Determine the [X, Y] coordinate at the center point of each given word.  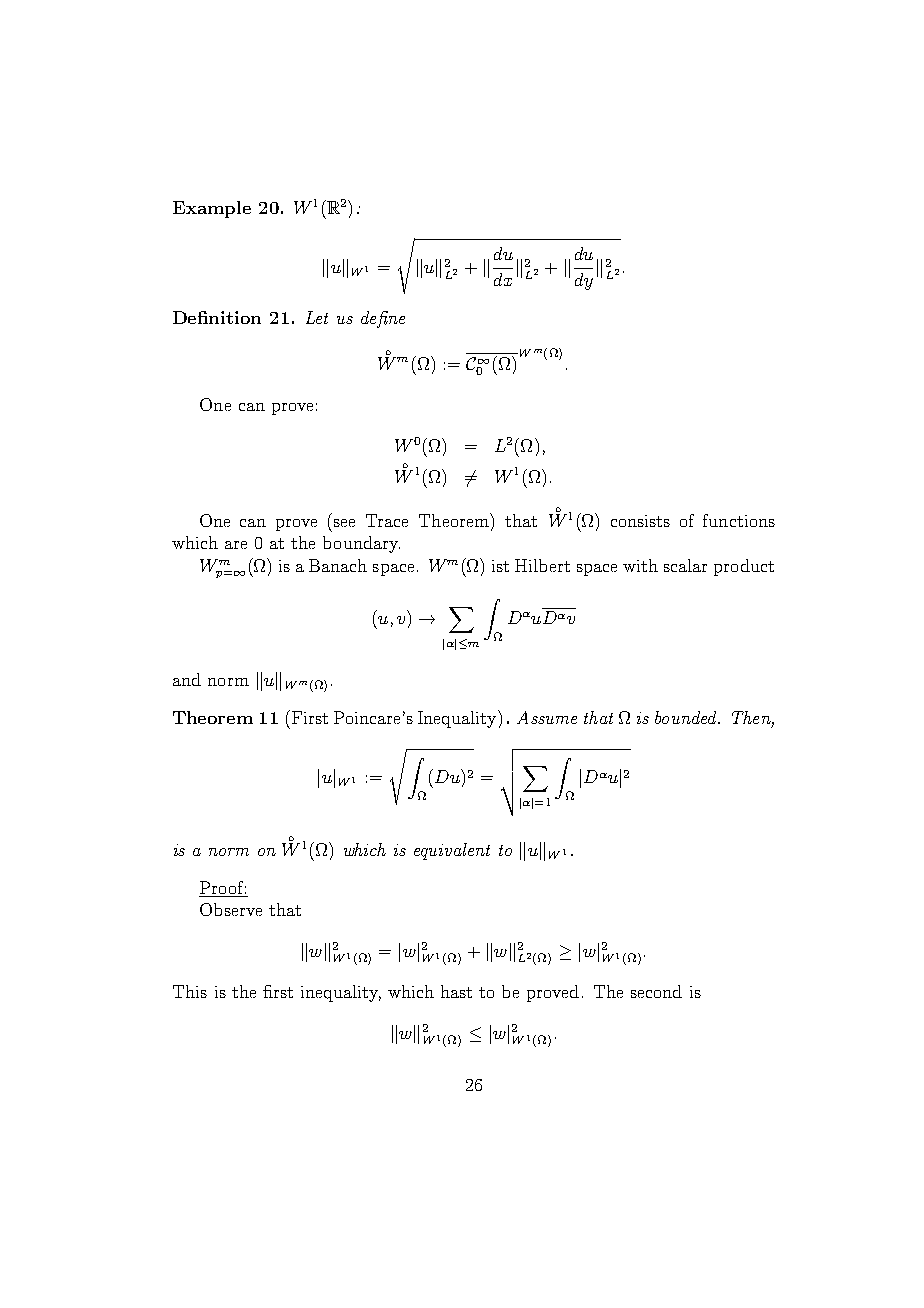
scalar [685, 565]
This [190, 991]
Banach [338, 565]
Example [212, 209]
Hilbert [542, 565]
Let [317, 317]
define [383, 319]
